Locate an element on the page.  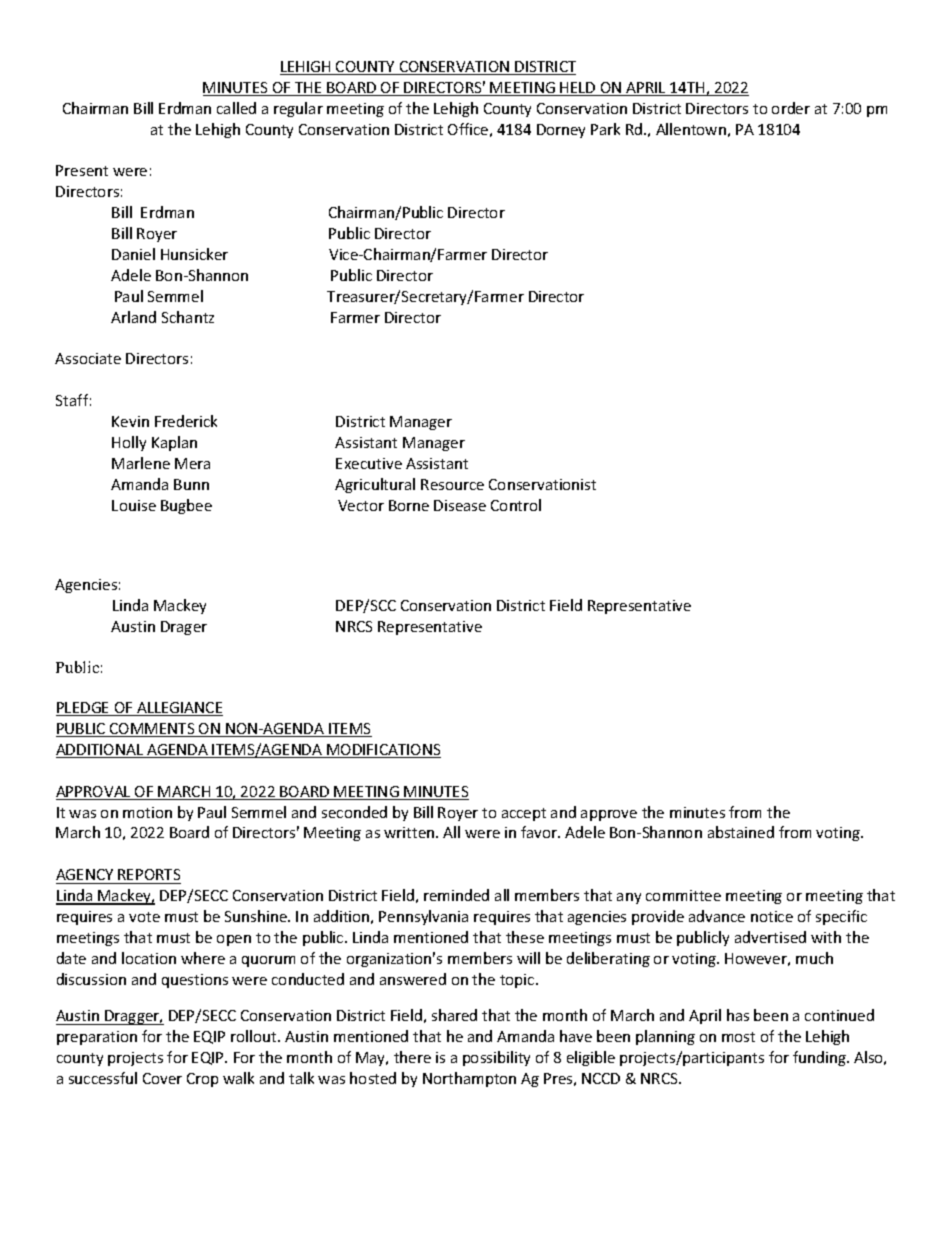
Disease is located at coordinates (460, 505).
